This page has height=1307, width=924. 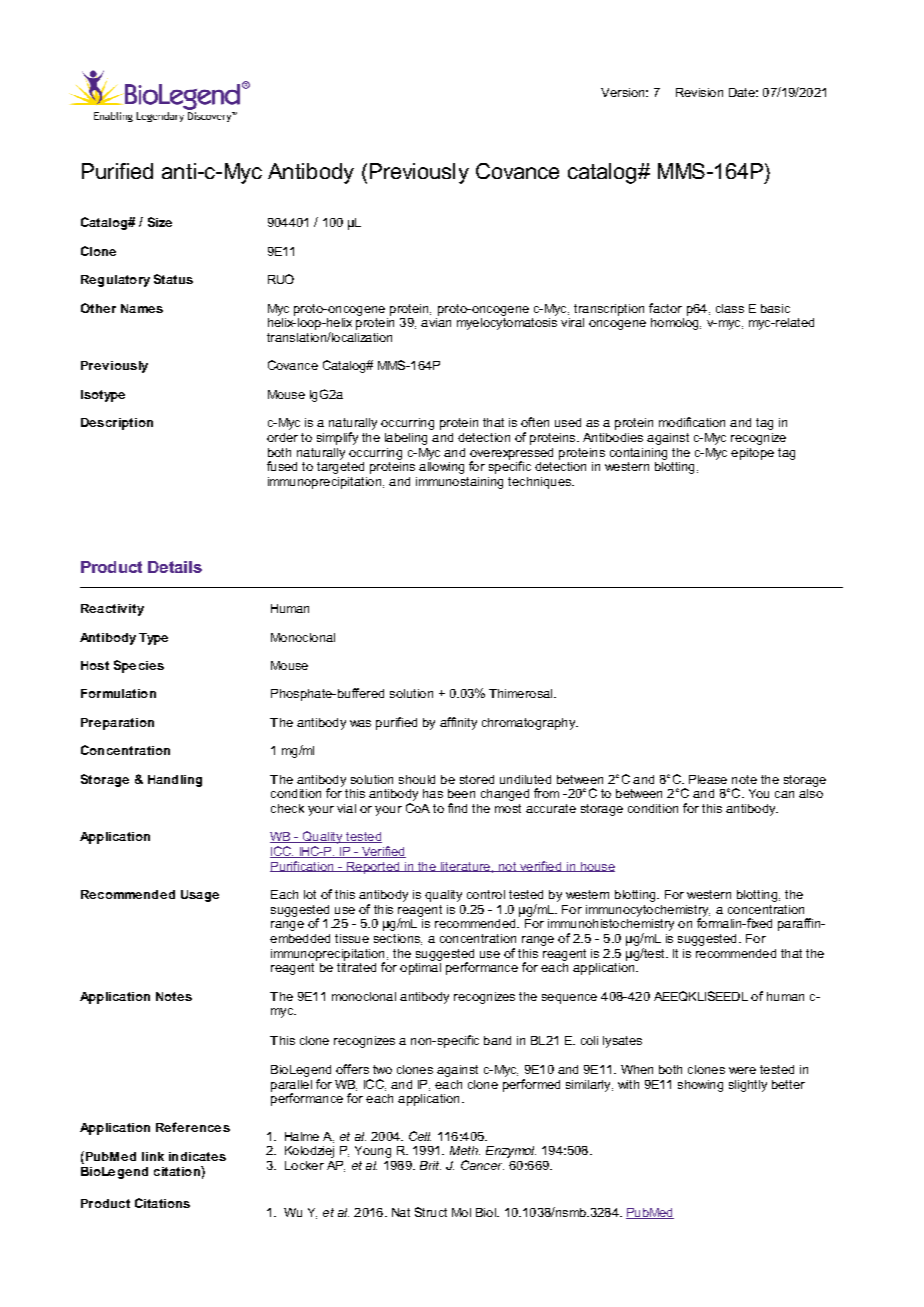 What do you see at coordinates (441, 466) in the page?
I see `allowing` at bounding box center [441, 466].
